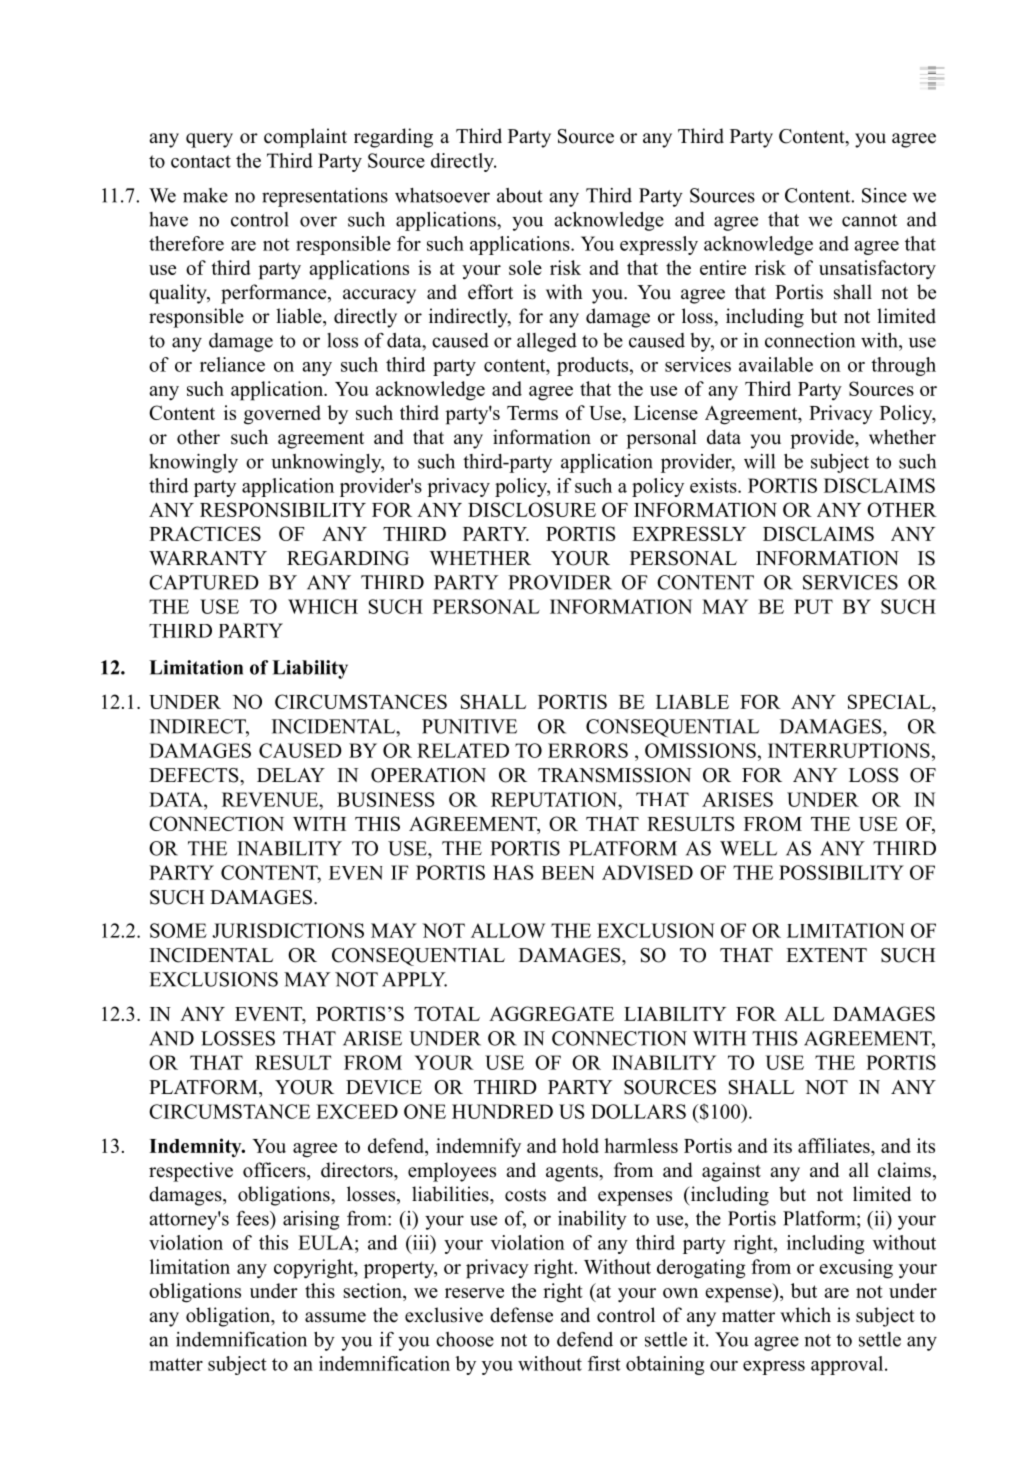 The image size is (1036, 1464). I want to click on will, so click(759, 461).
